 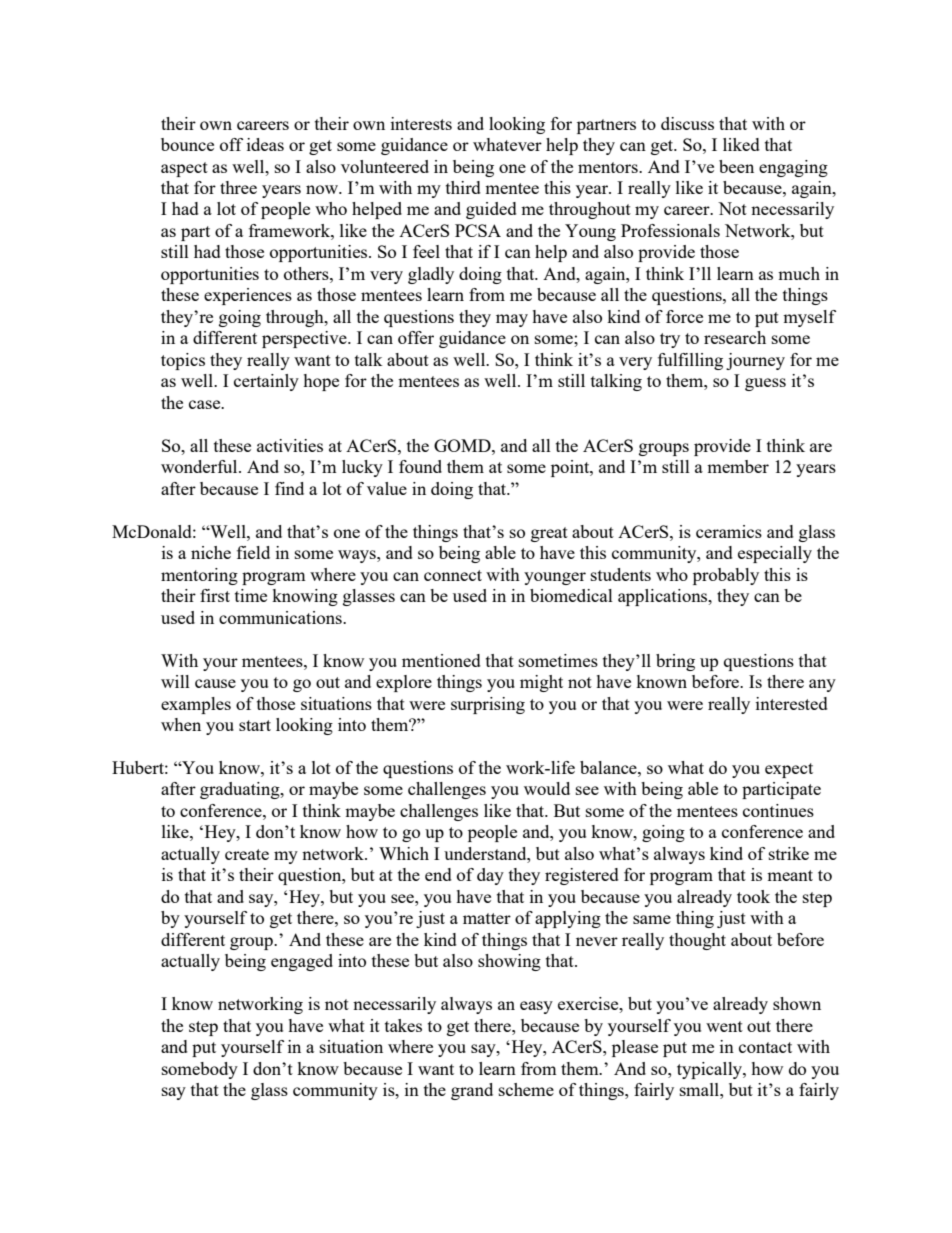 I want to click on continues, so click(x=778, y=810).
